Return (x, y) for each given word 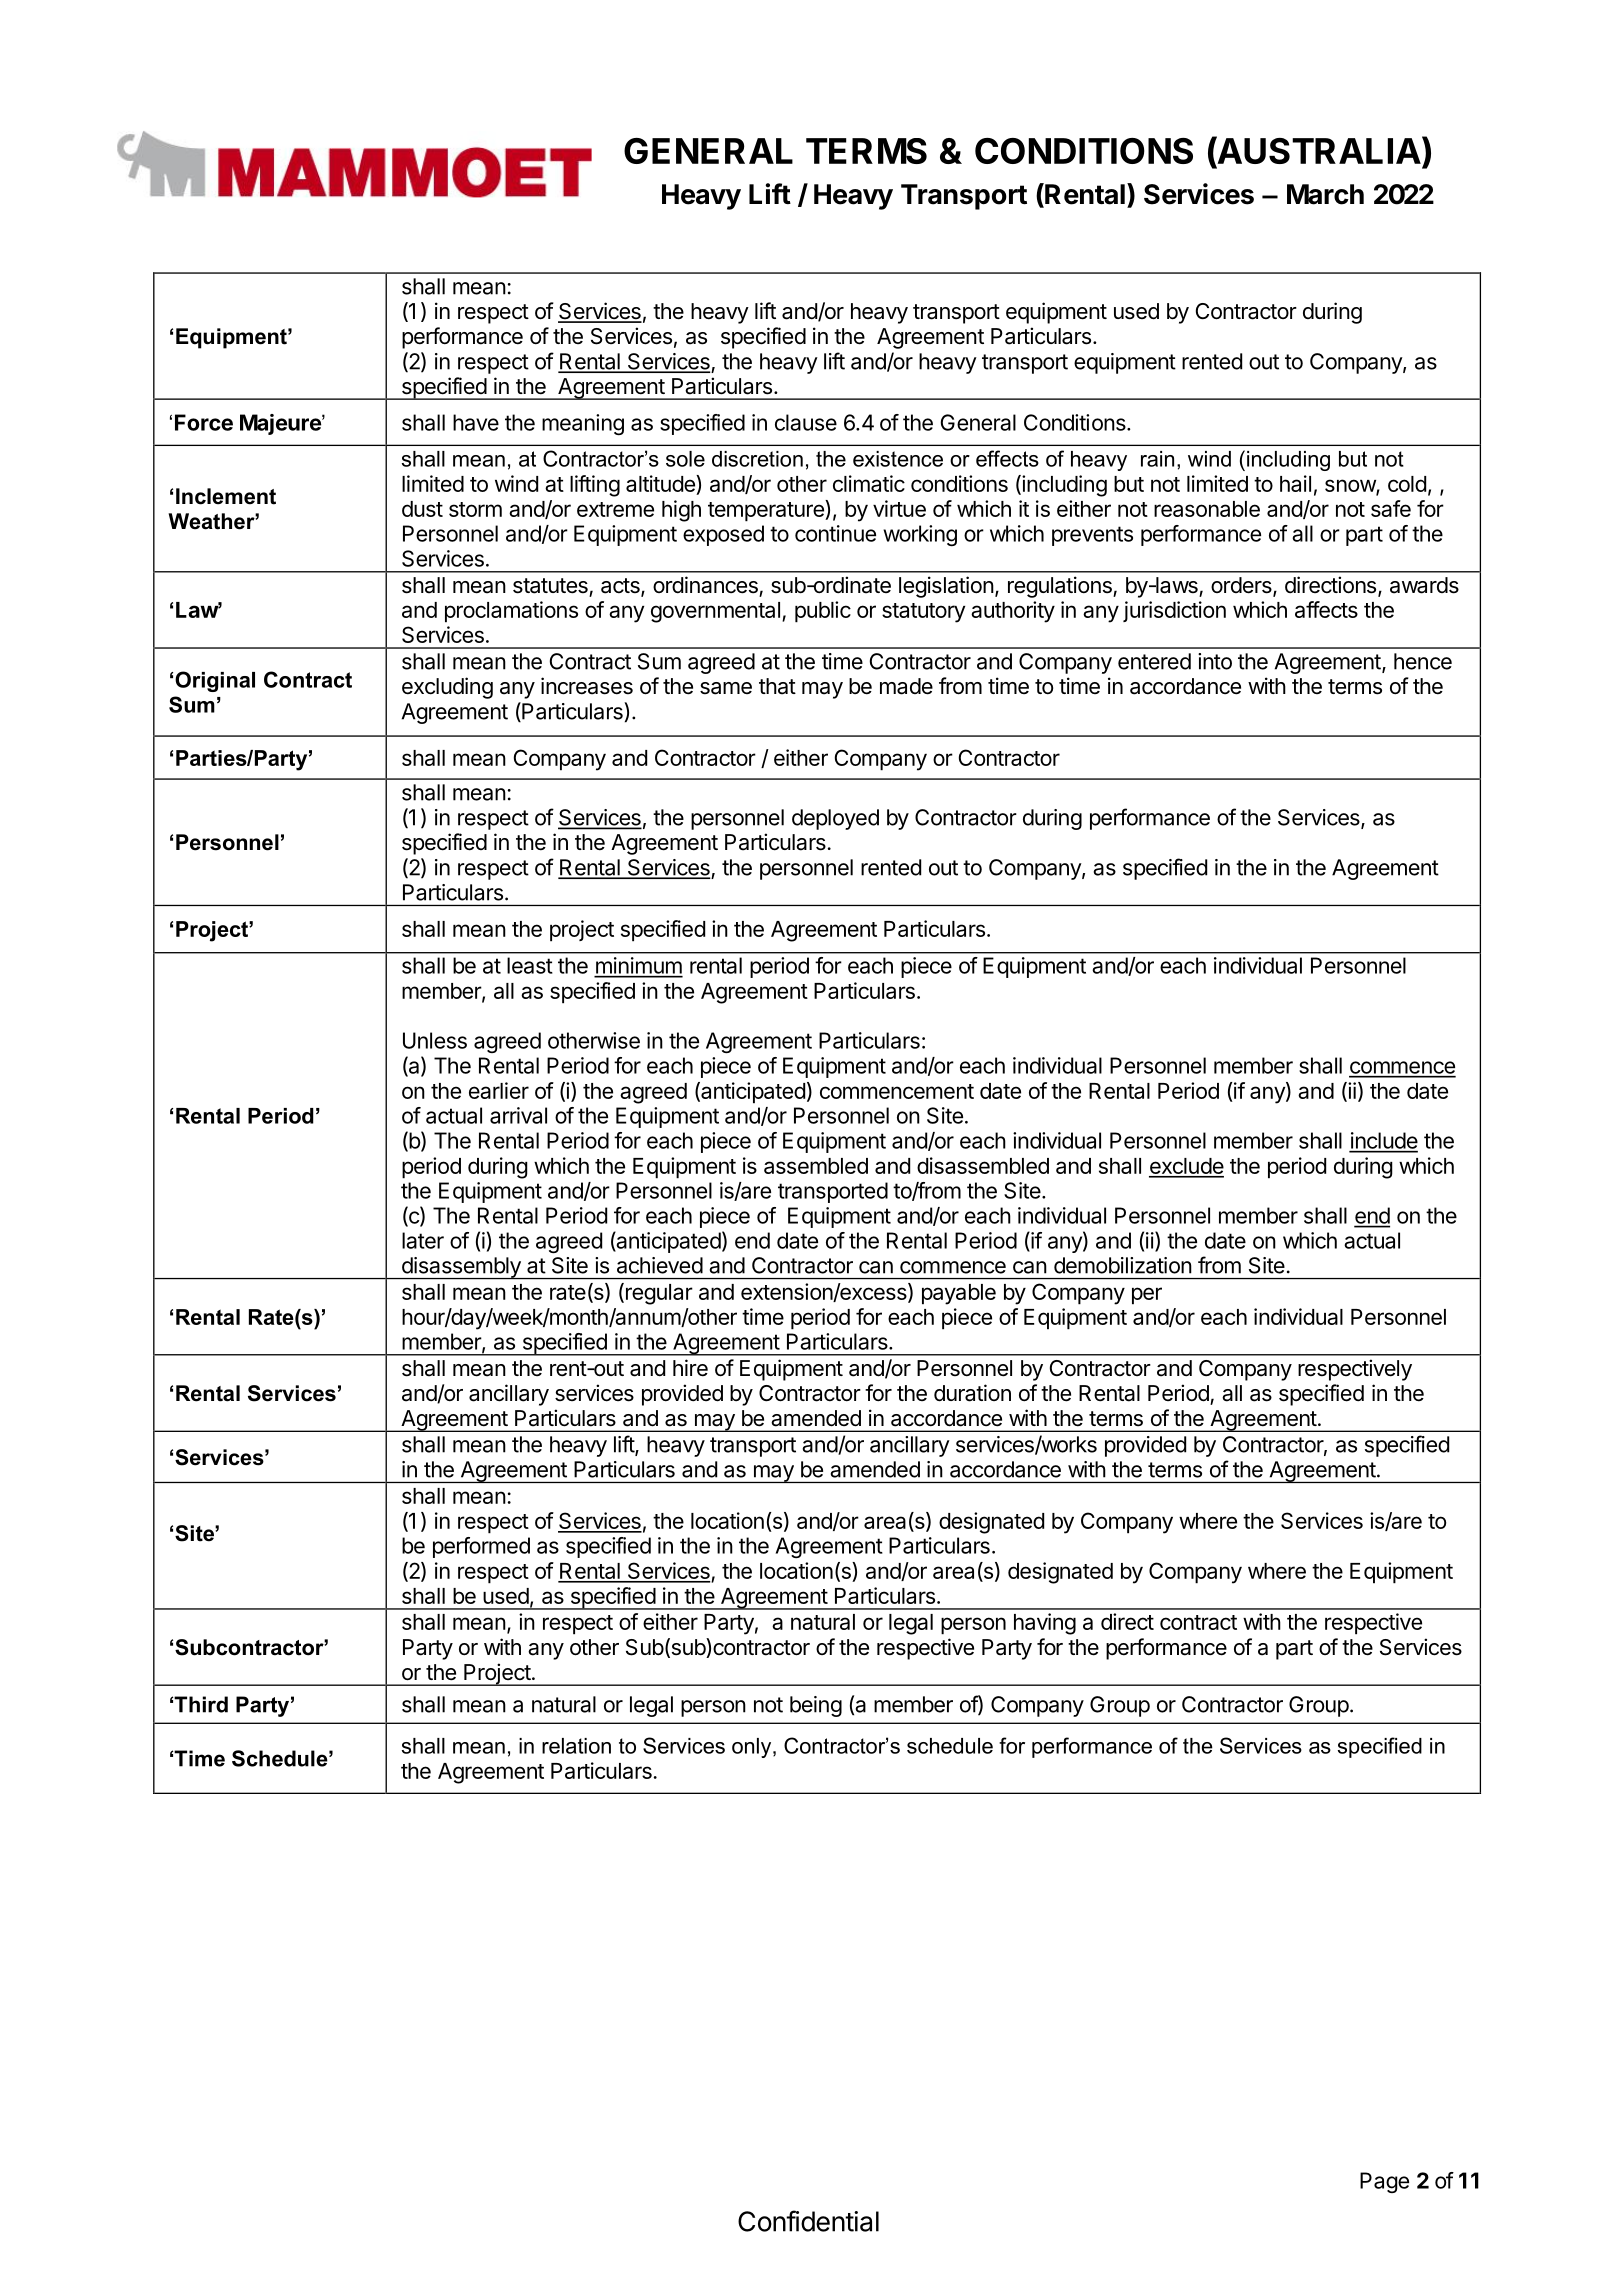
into (1215, 661)
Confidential (808, 2221)
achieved (660, 1265)
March (1325, 194)
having (1045, 1624)
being (816, 1706)
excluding (447, 688)
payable (959, 1294)
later (423, 1240)
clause (806, 422)
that (777, 686)
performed (481, 1547)
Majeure (281, 424)
